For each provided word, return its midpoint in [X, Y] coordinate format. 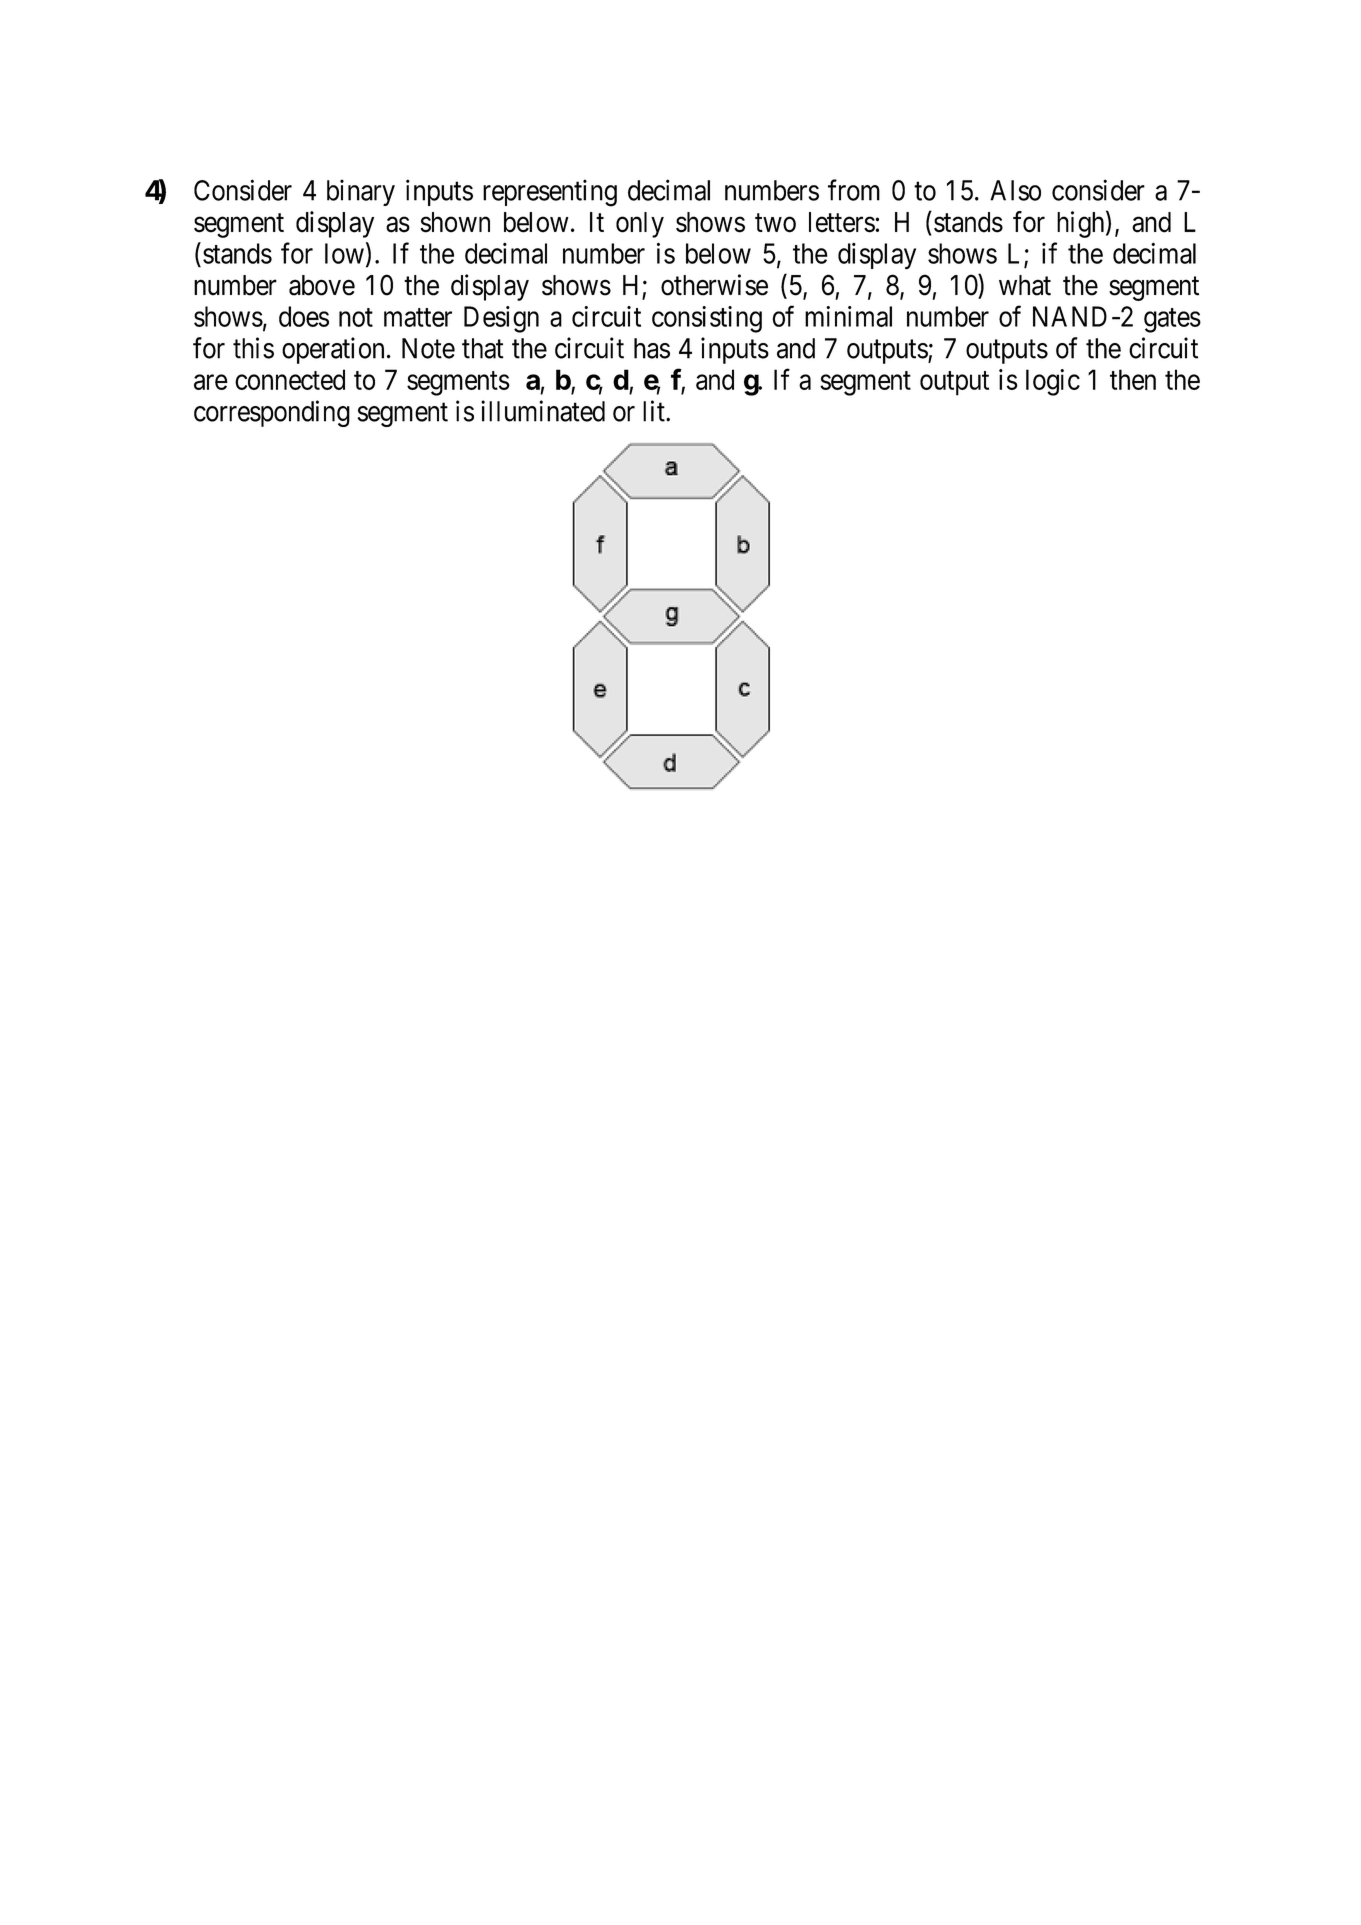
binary [361, 192]
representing [550, 193]
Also [1015, 190]
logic [1053, 382]
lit [655, 411]
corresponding [272, 413]
